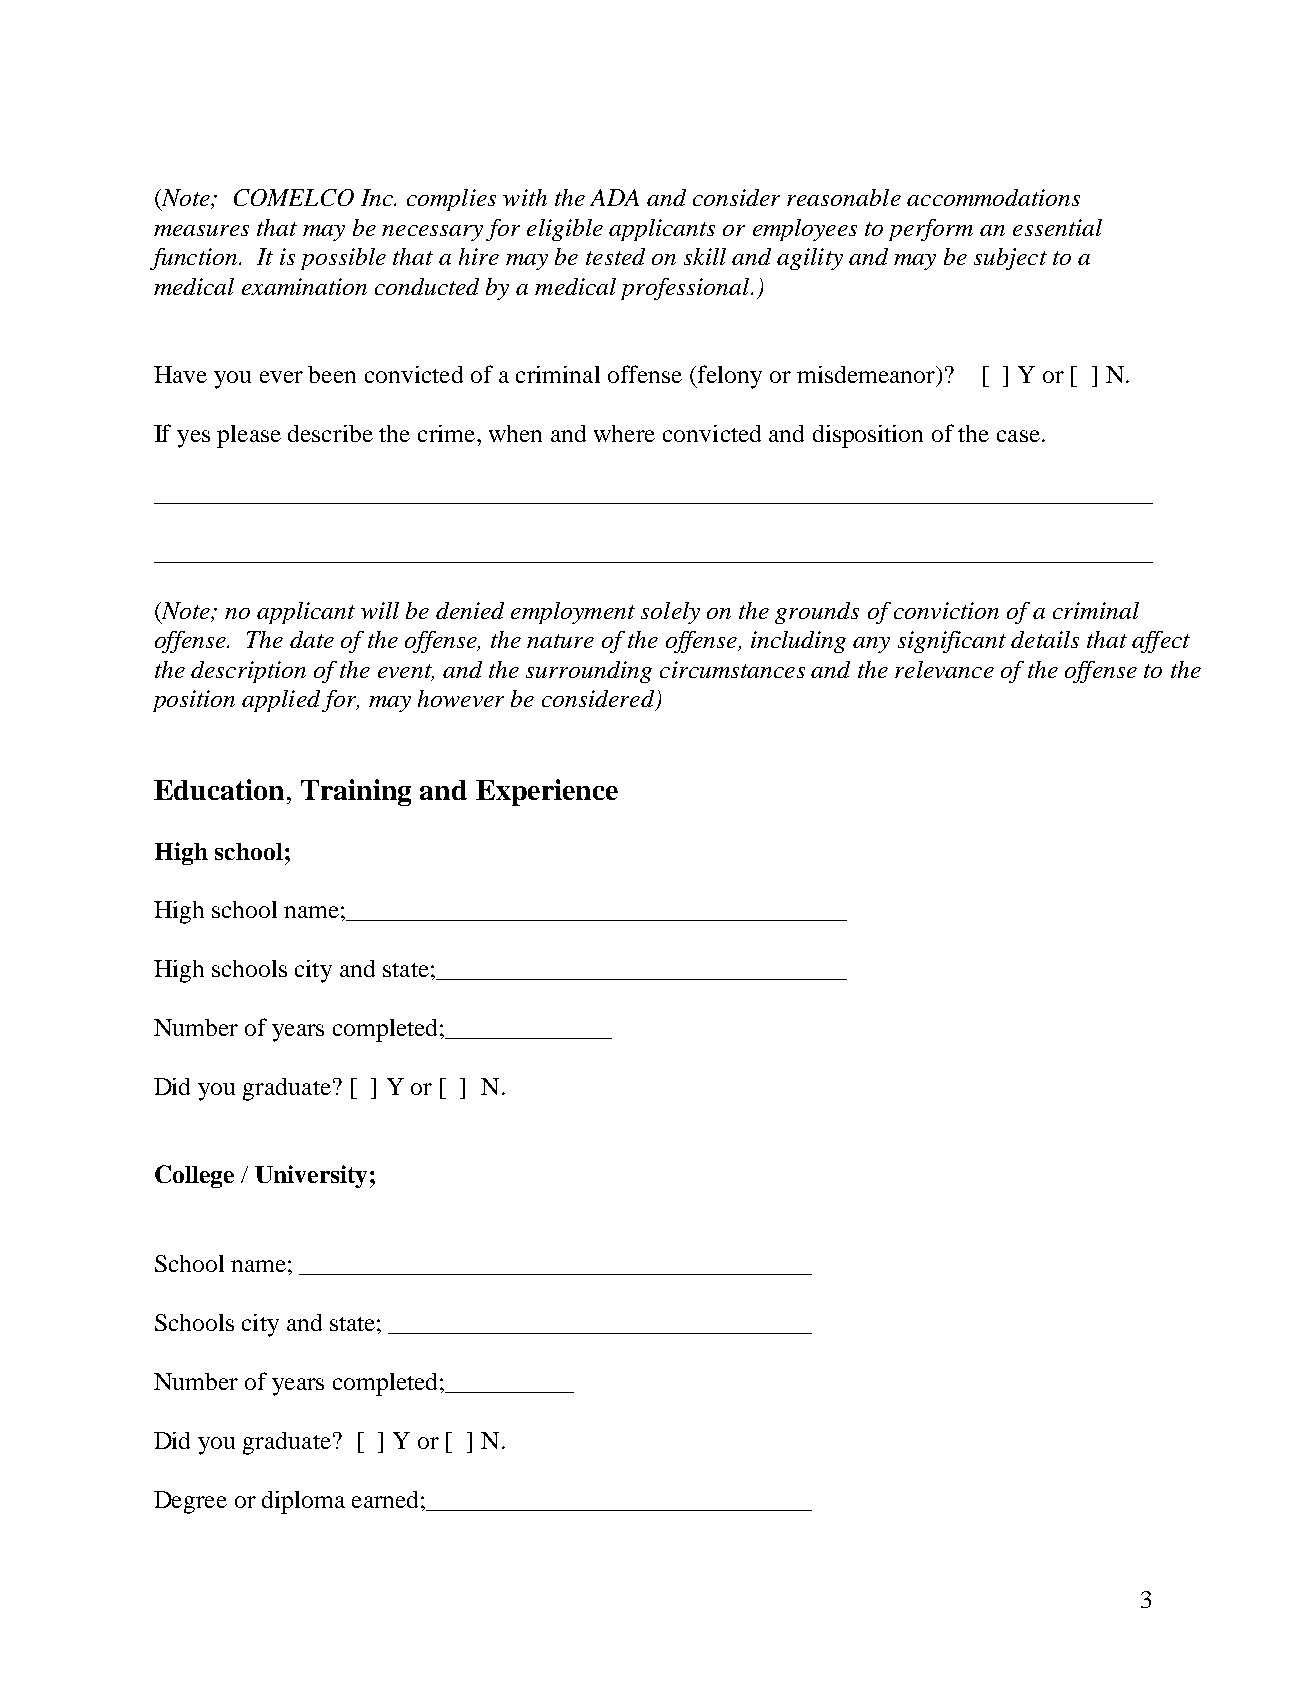 The image size is (1306, 1691). Describe the element at coordinates (624, 433) in the document. I see `where` at that location.
